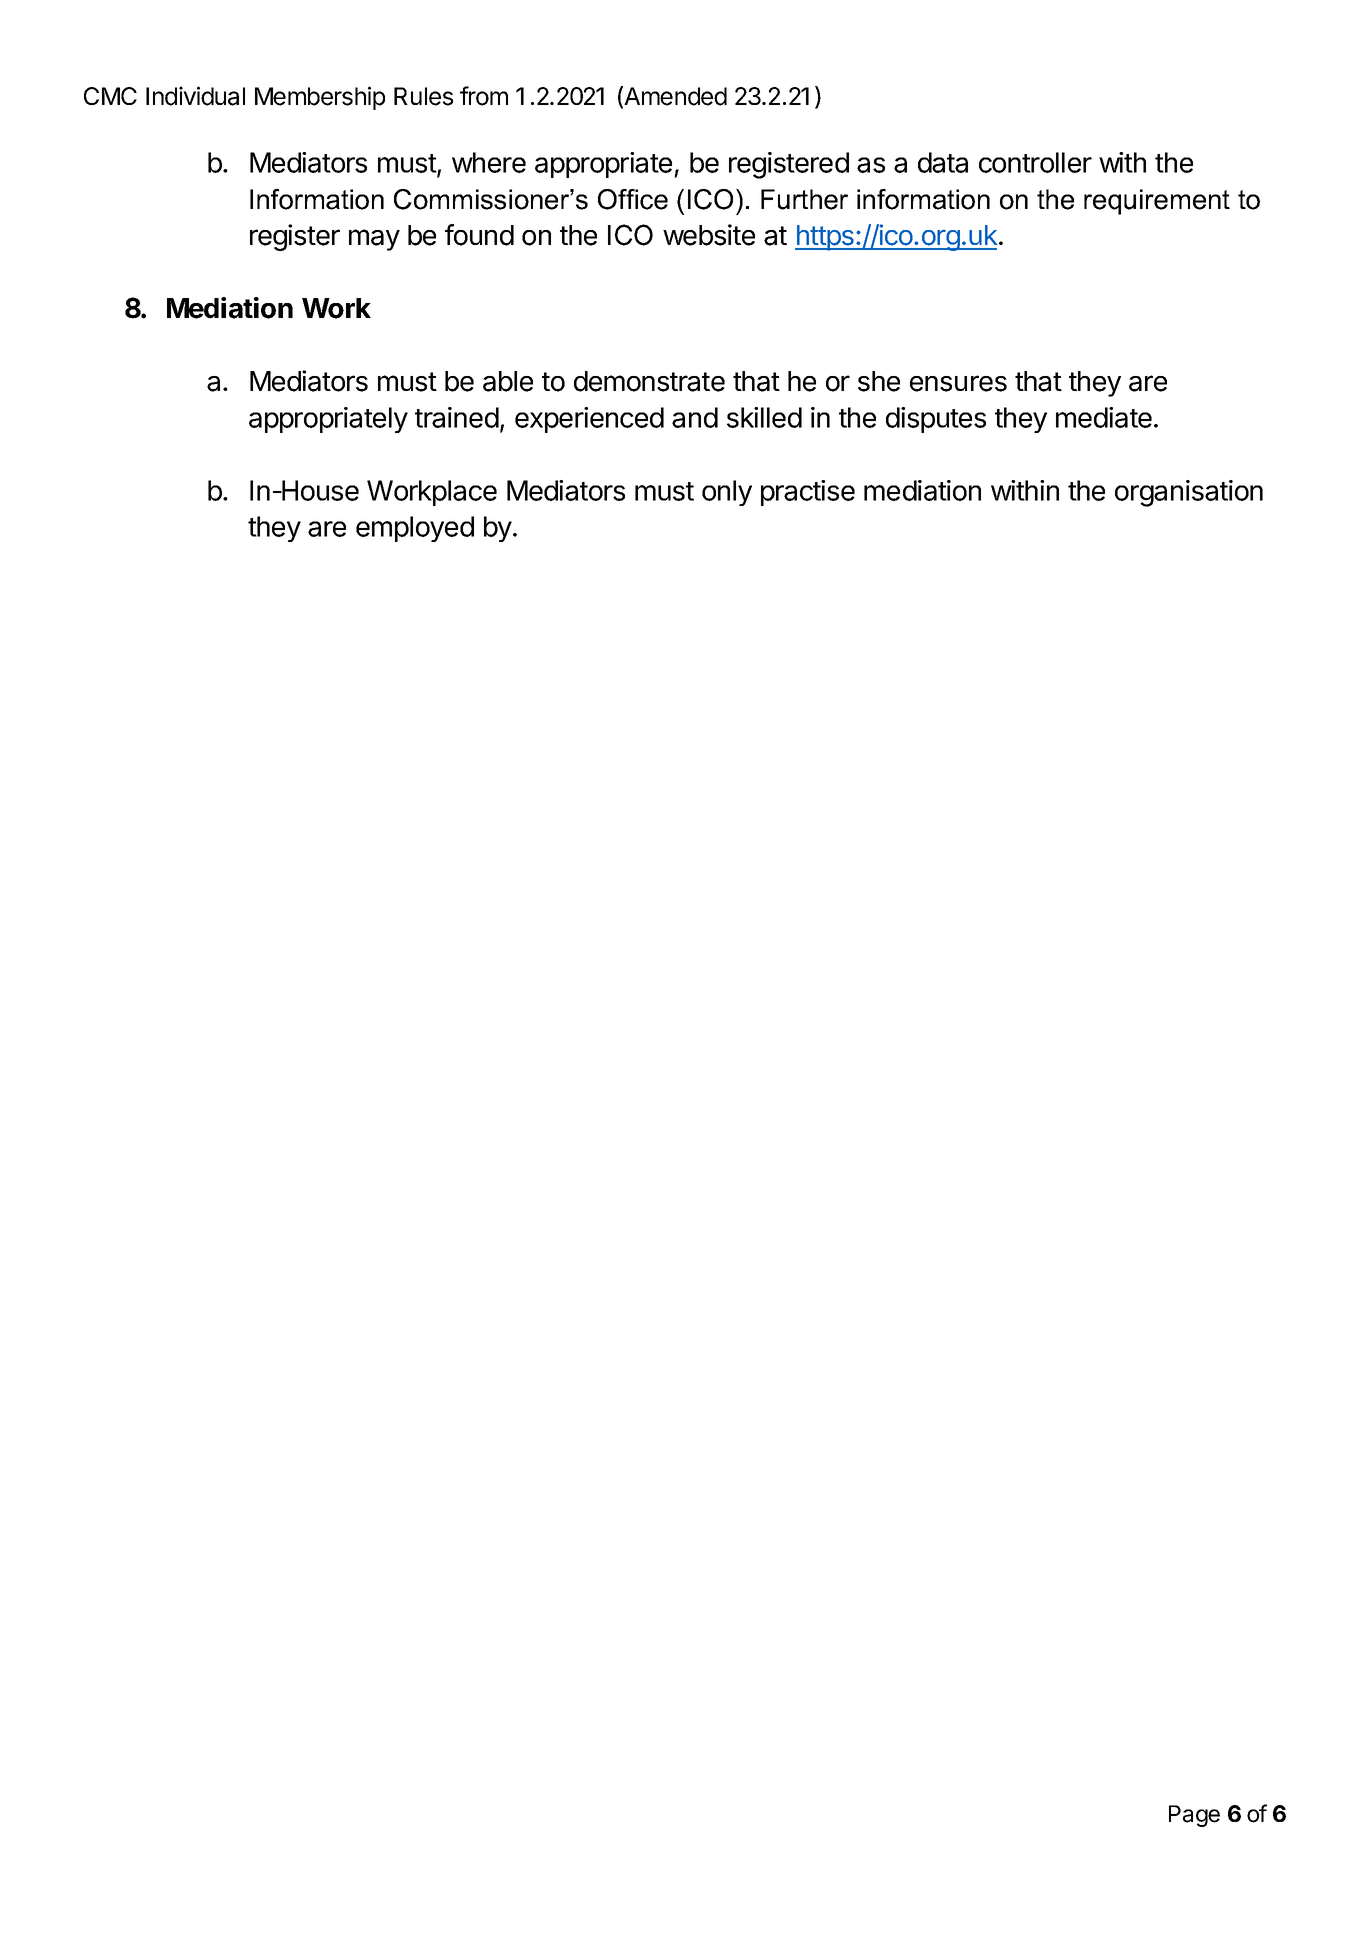  Describe the element at coordinates (1189, 493) in the screenshot. I see `organisation` at that location.
